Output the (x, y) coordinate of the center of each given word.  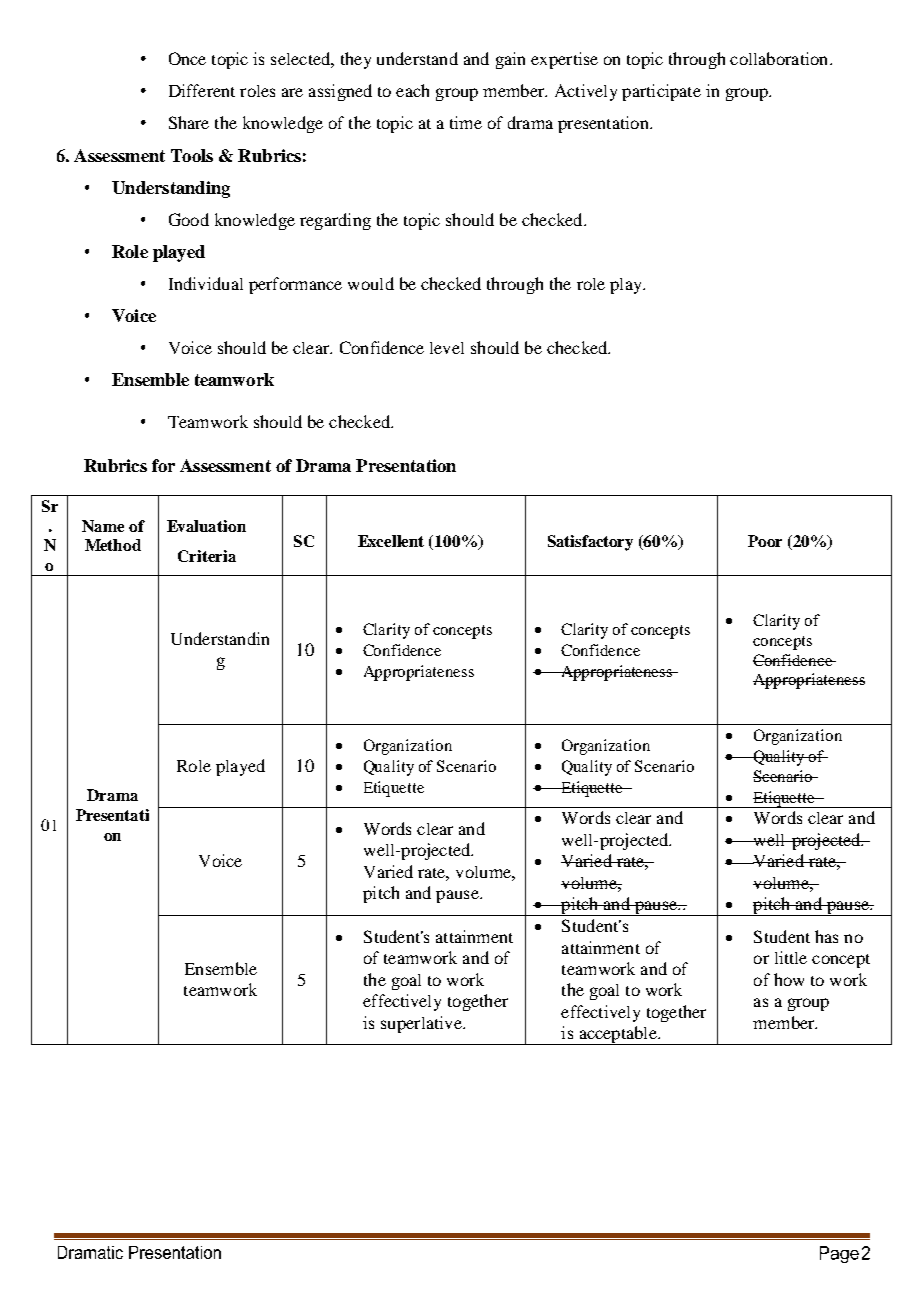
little (791, 957)
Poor (765, 541)
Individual (206, 283)
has (826, 936)
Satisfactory (590, 543)
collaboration (780, 58)
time (466, 122)
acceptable (618, 1035)
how (789, 979)
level (447, 348)
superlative (422, 1024)
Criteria (207, 556)
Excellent (391, 541)
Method (113, 545)
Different (202, 90)
